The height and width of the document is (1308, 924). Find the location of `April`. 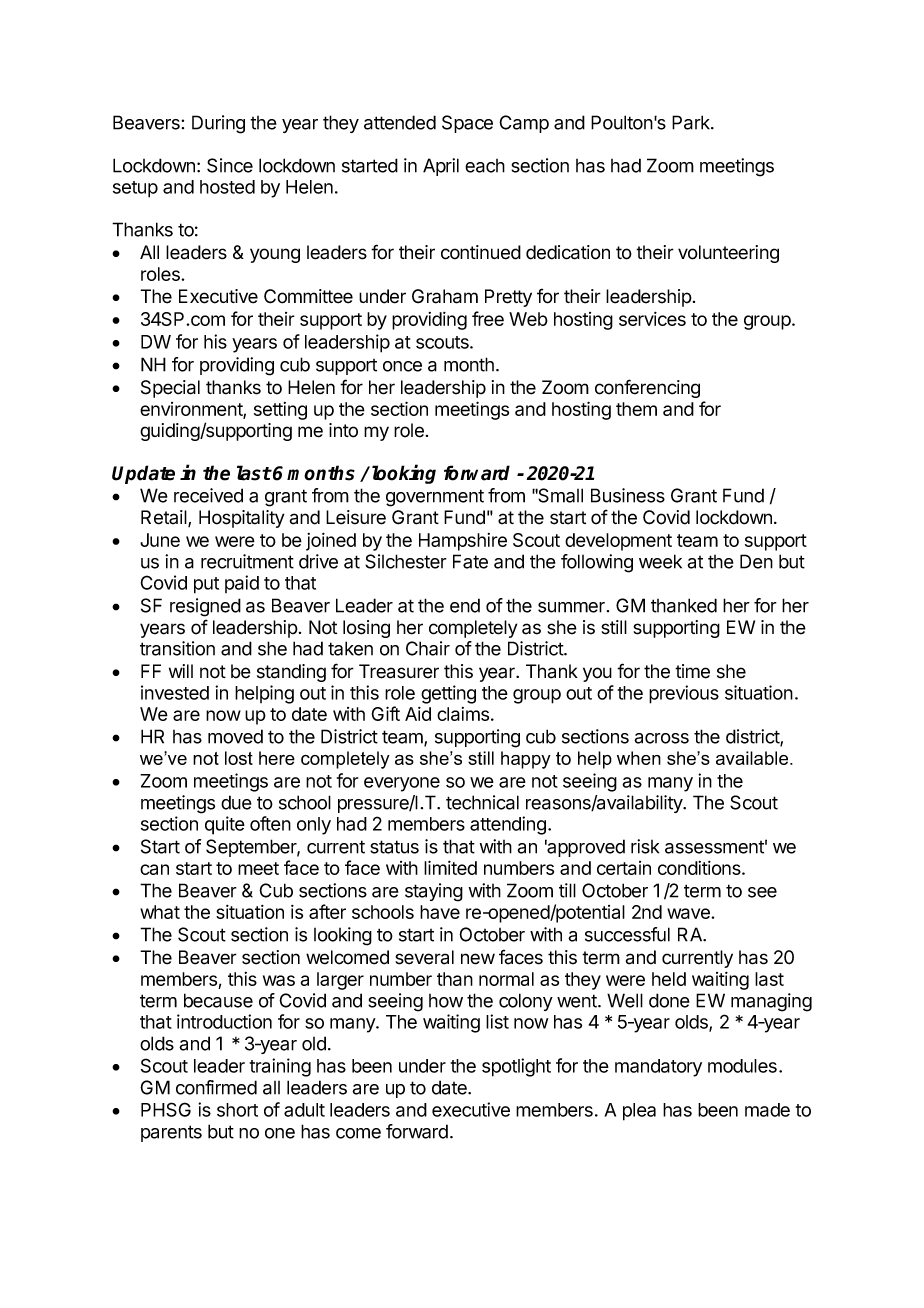

April is located at coordinates (441, 167).
